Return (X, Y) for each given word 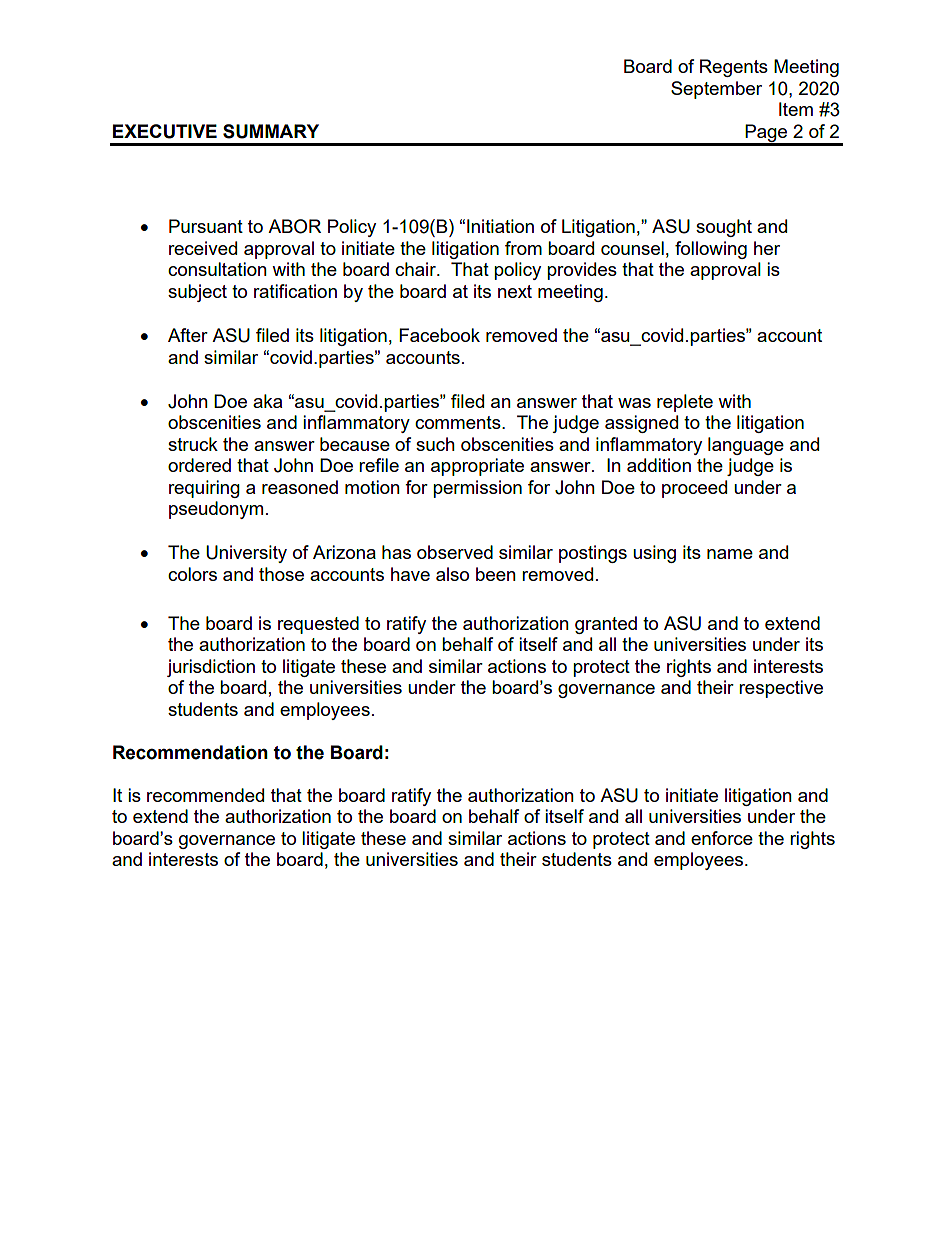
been (496, 574)
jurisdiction (211, 668)
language (746, 446)
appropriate (477, 467)
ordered (199, 465)
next (515, 291)
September (716, 90)
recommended (205, 795)
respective (781, 689)
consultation (217, 269)
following (711, 250)
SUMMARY (271, 131)
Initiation (500, 226)
